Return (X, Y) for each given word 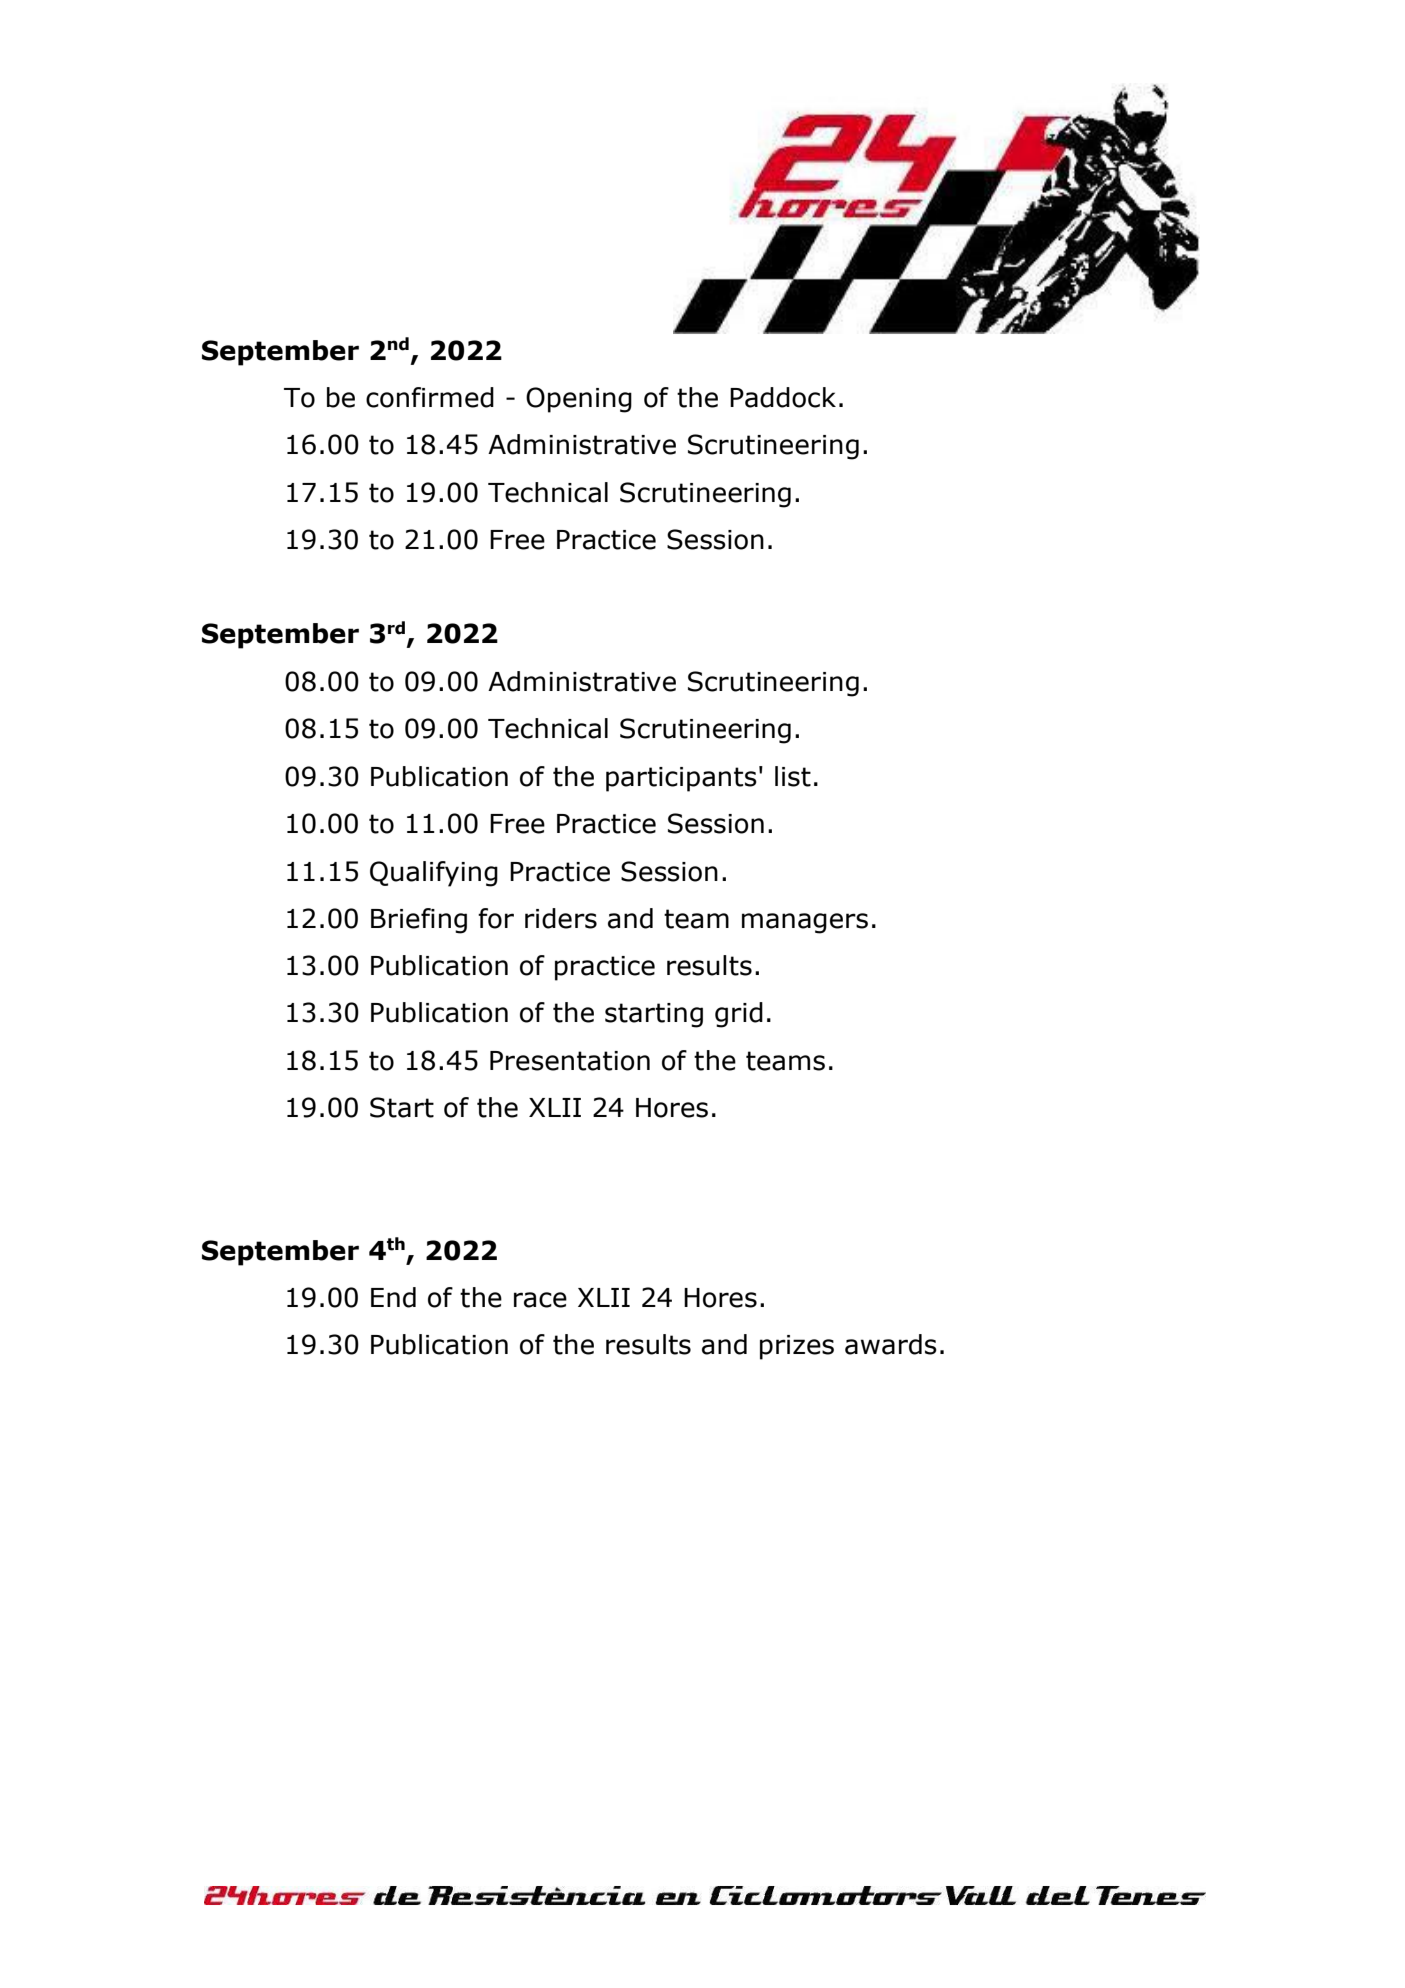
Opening (579, 400)
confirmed (430, 397)
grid (739, 1015)
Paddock (783, 397)
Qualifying (434, 874)
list (793, 776)
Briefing (419, 921)
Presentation (570, 1061)
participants (681, 779)
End (393, 1297)
